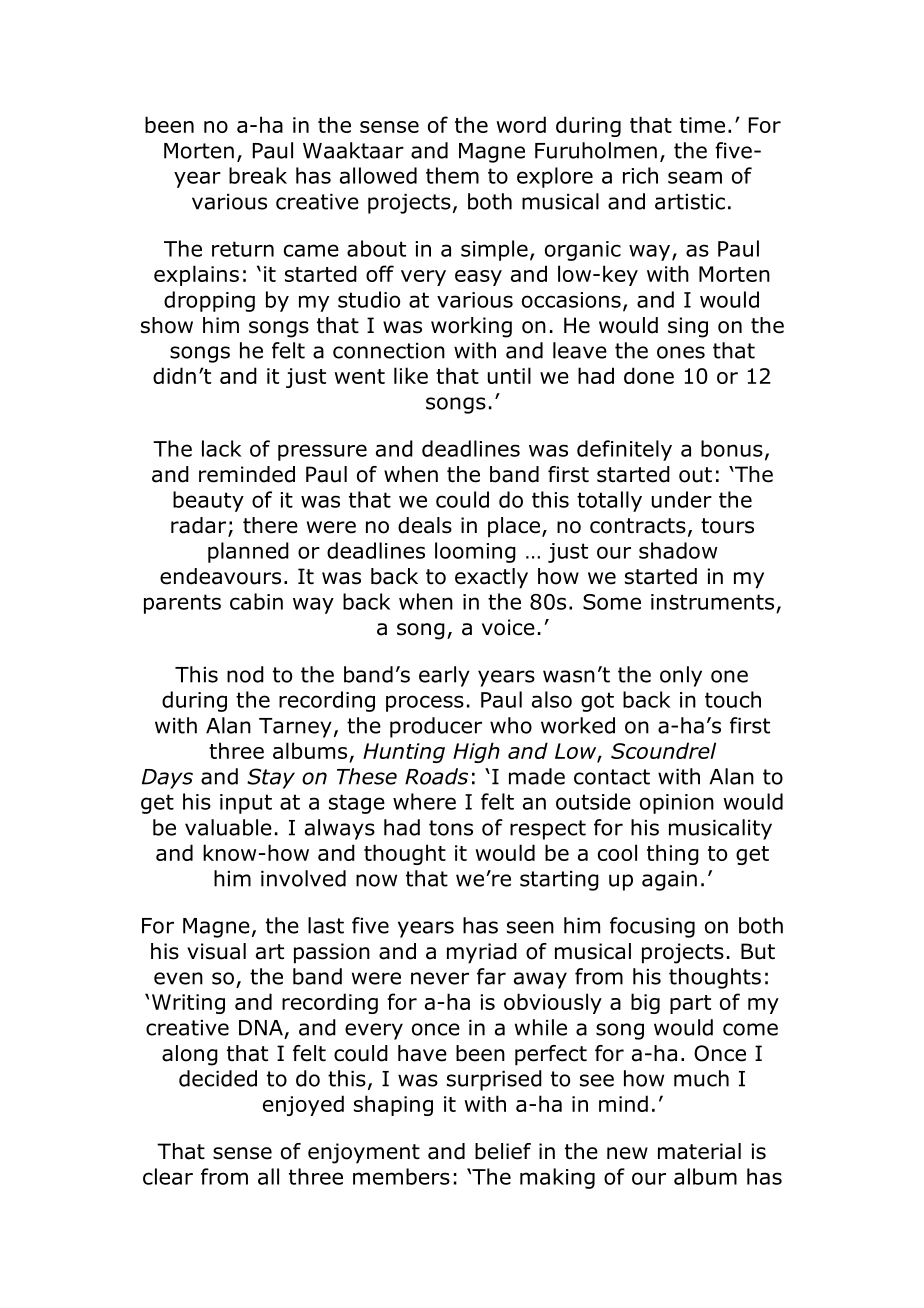  I want to click on clear, so click(168, 1176).
